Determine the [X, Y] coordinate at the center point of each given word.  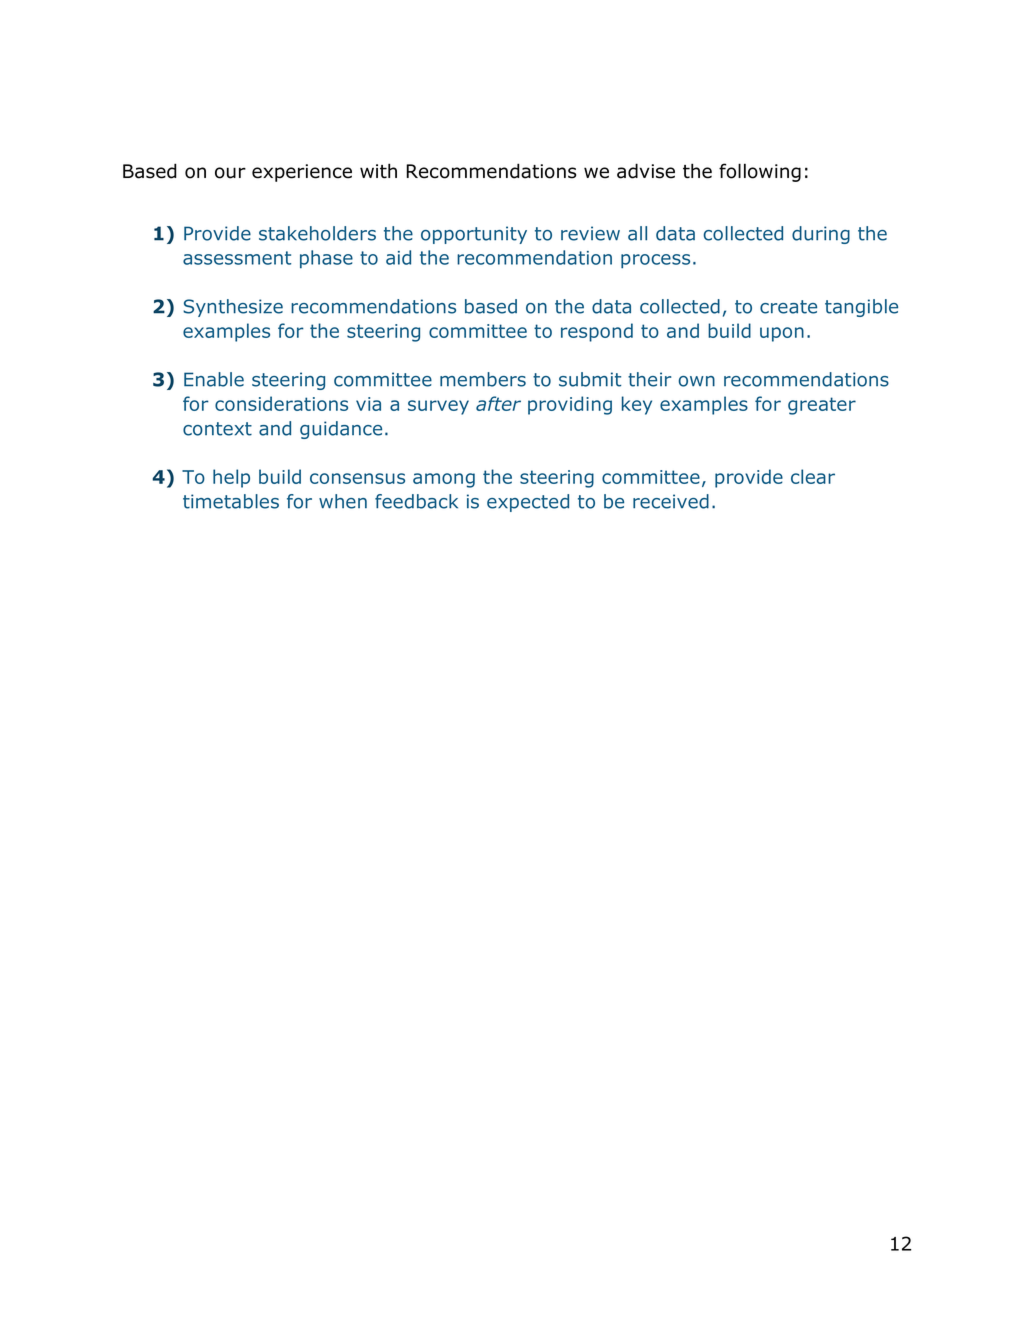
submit [590, 379]
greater [822, 406]
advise [646, 171]
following [760, 172]
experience [302, 173]
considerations [281, 403]
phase [326, 259]
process [655, 261]
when [343, 501]
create [788, 307]
